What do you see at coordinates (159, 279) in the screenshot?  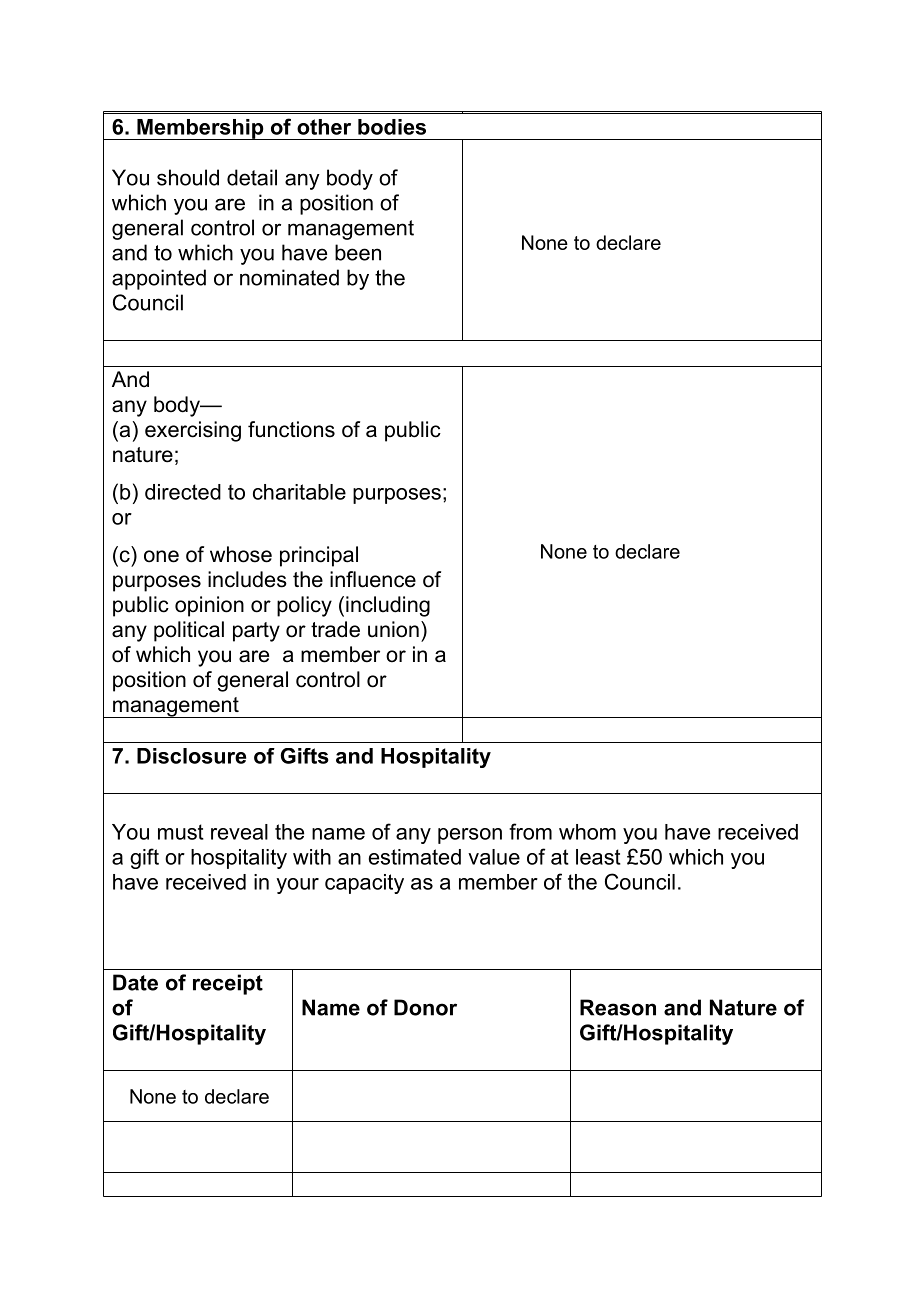 I see `appointed` at bounding box center [159, 279].
